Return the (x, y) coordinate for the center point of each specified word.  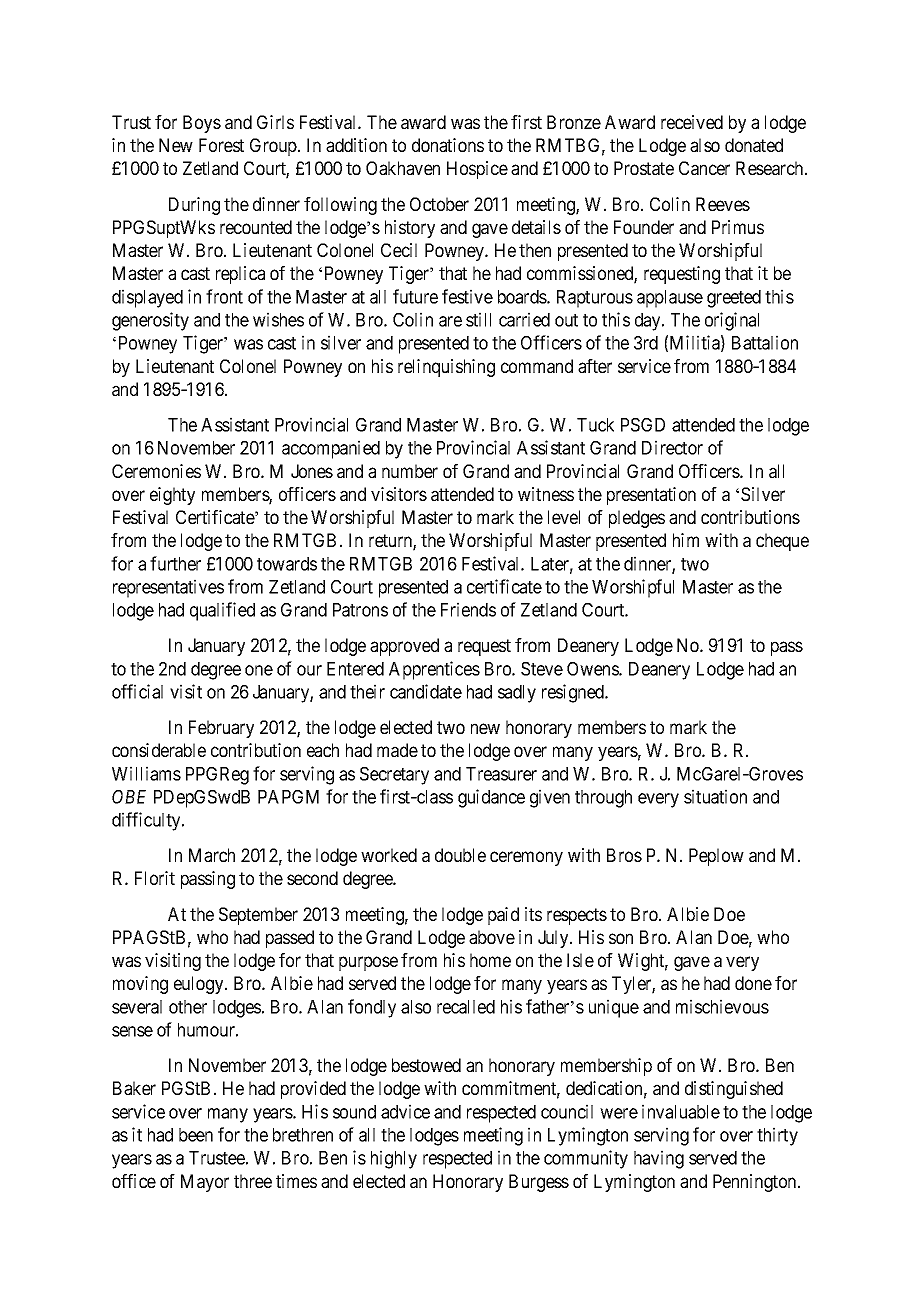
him (686, 540)
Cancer (704, 168)
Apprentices (434, 670)
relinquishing (446, 368)
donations (448, 145)
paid (503, 916)
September (258, 916)
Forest (221, 145)
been (196, 1135)
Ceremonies (156, 471)
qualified (222, 611)
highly (394, 1159)
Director (672, 447)
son (621, 938)
